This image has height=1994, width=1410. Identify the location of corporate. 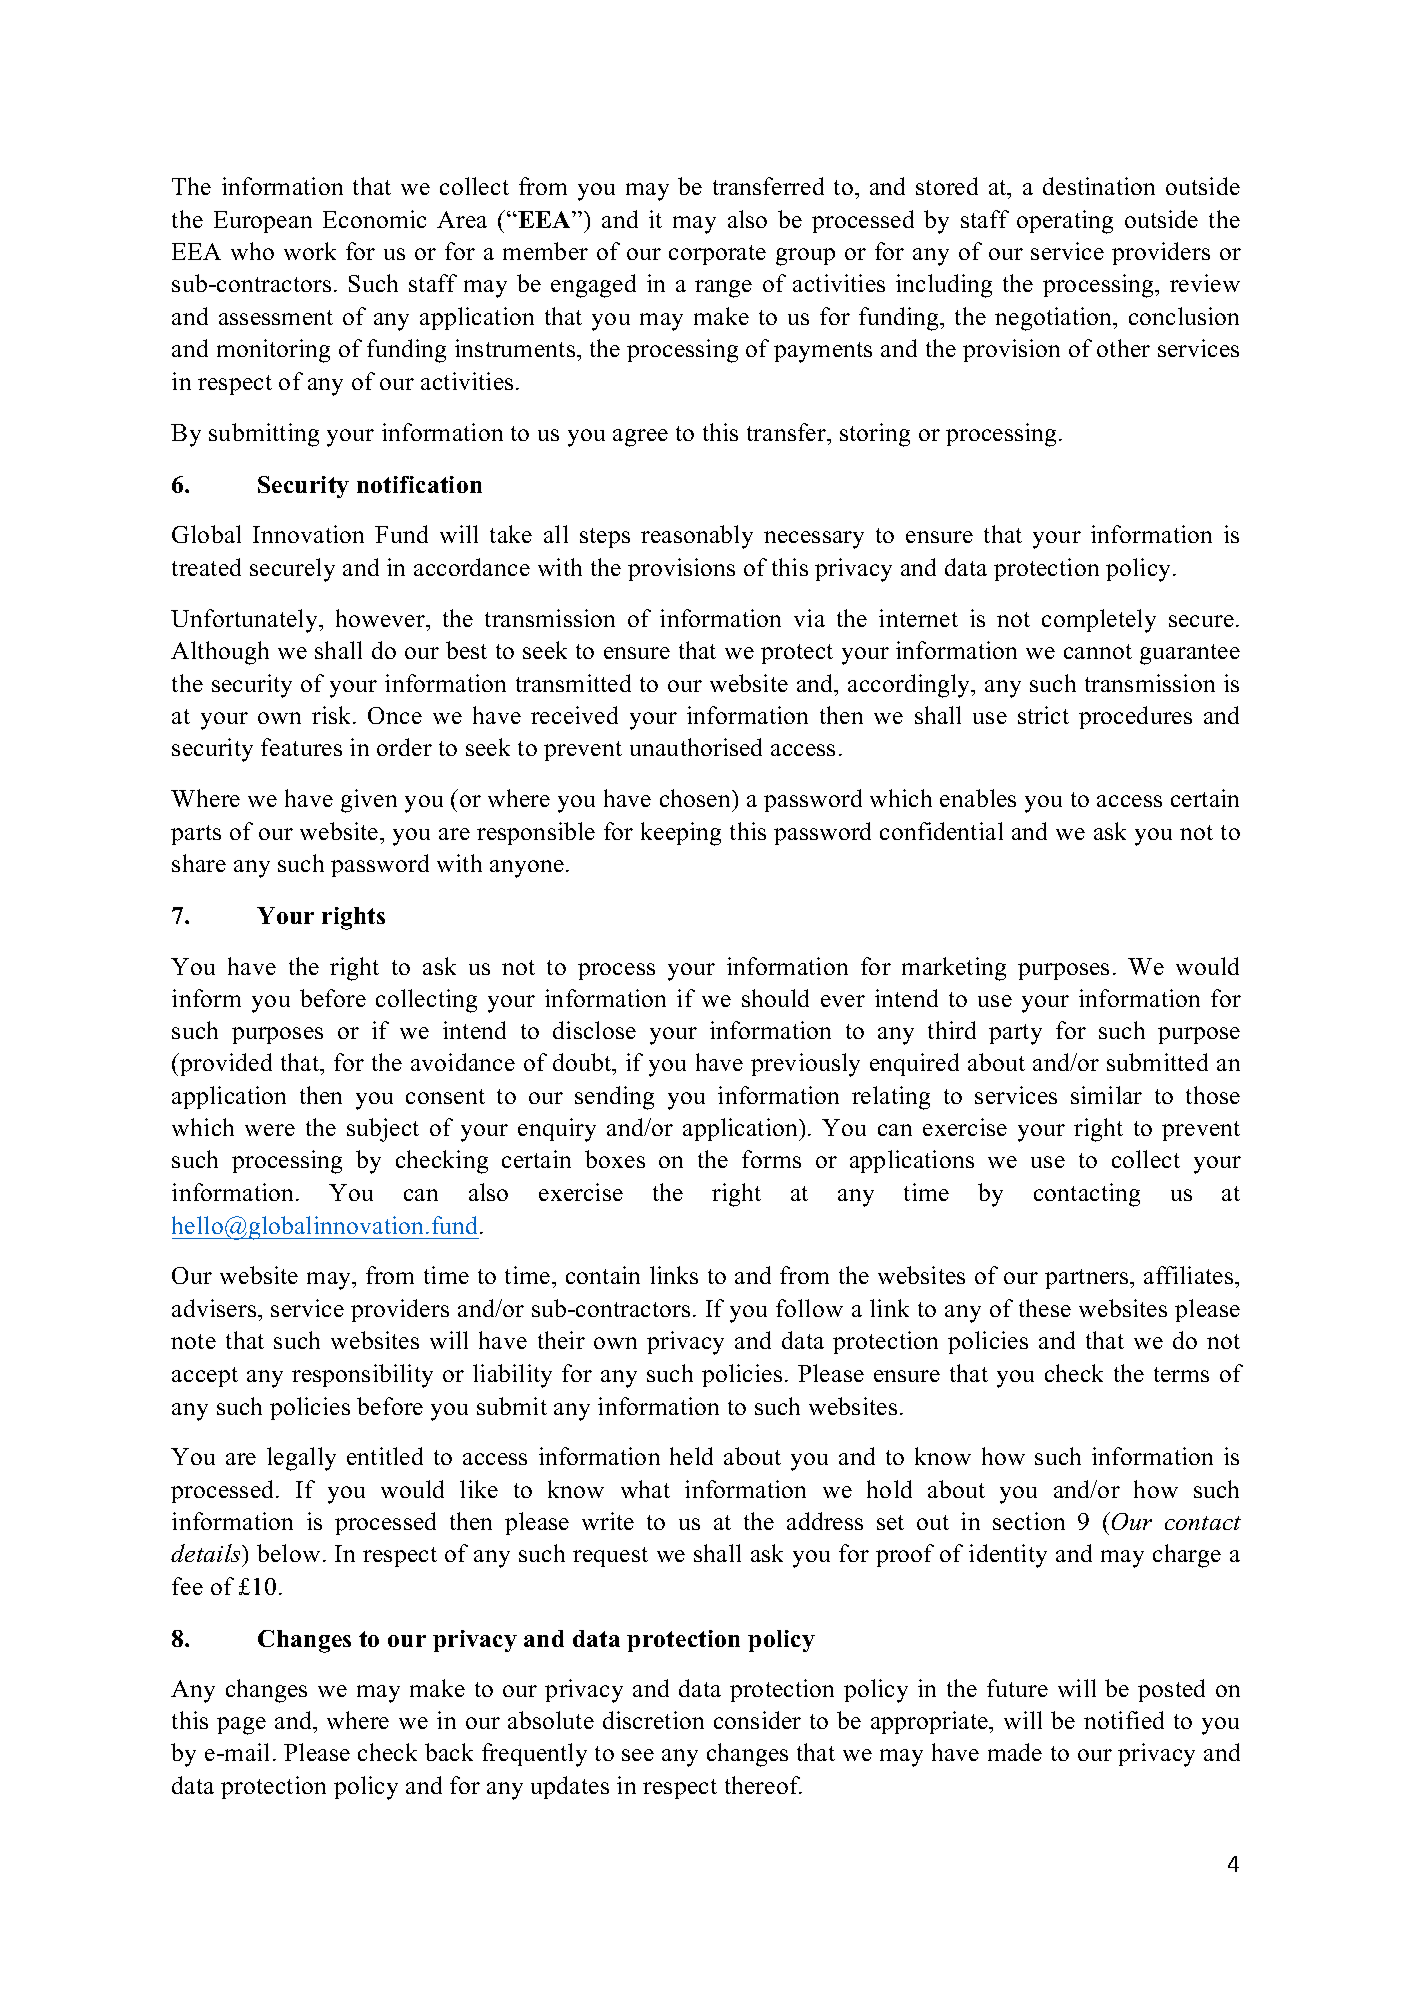
(717, 255).
